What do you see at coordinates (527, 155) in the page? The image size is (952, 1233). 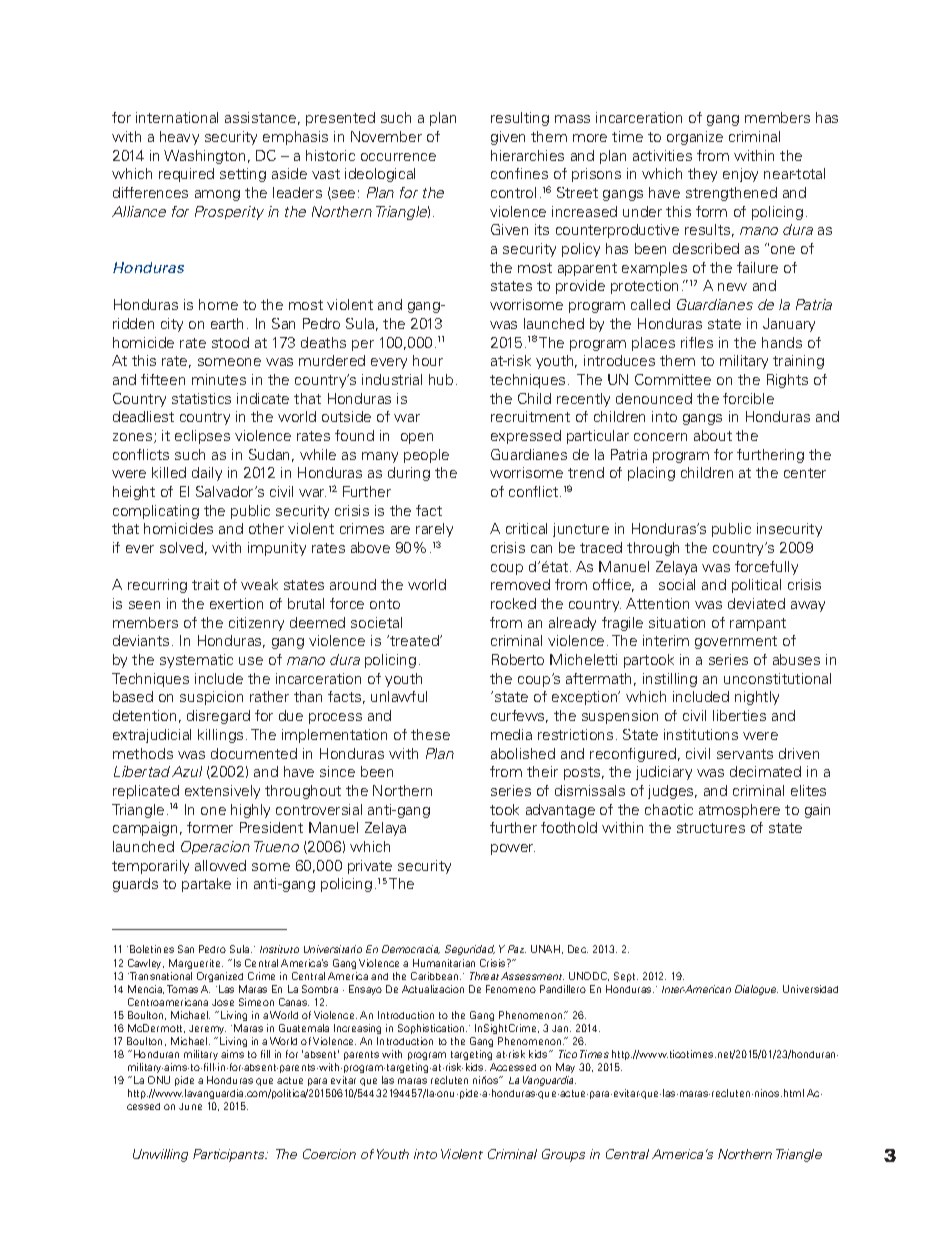 I see `hierarchies` at bounding box center [527, 155].
